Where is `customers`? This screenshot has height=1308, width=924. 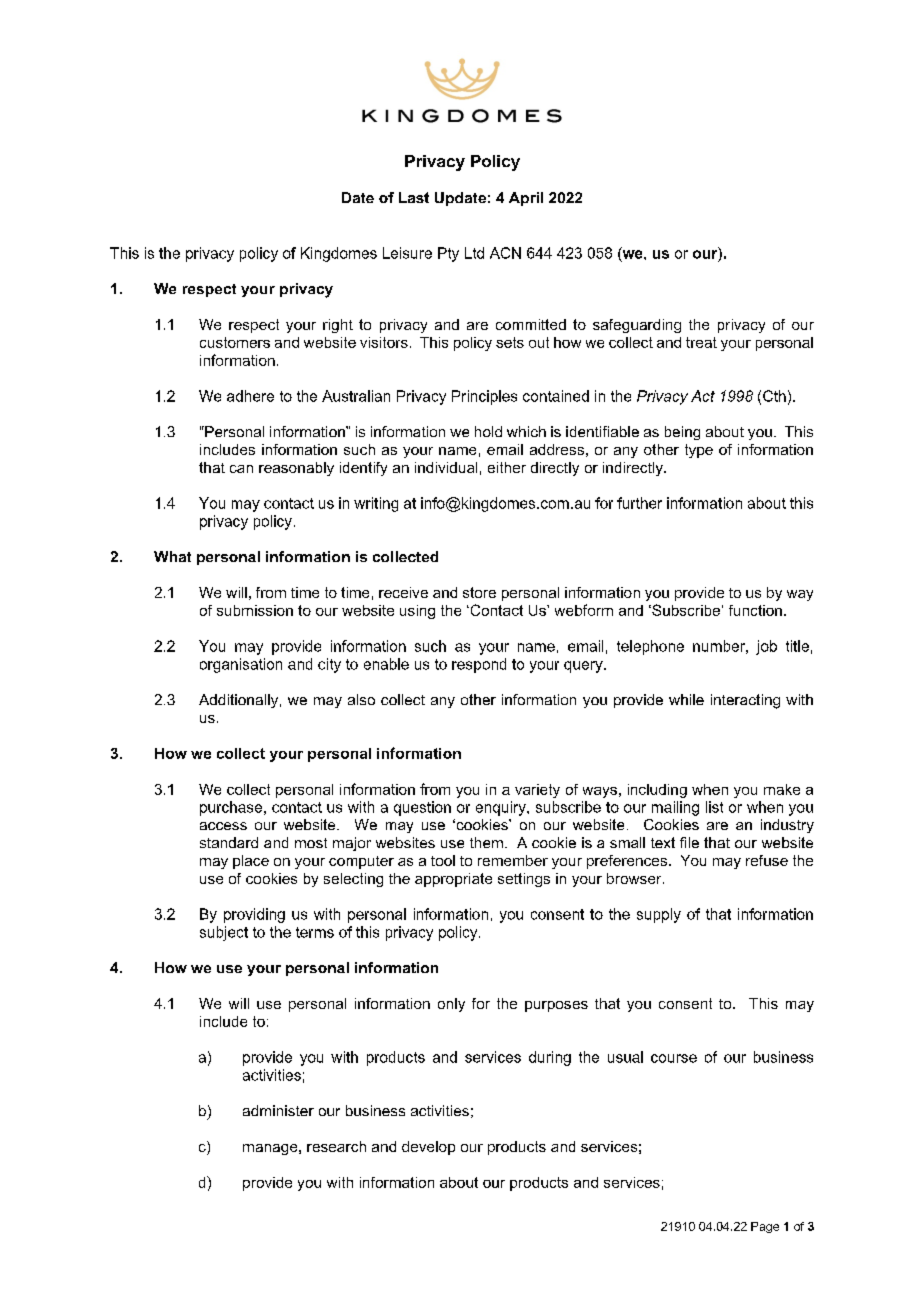 customers is located at coordinates (235, 342).
